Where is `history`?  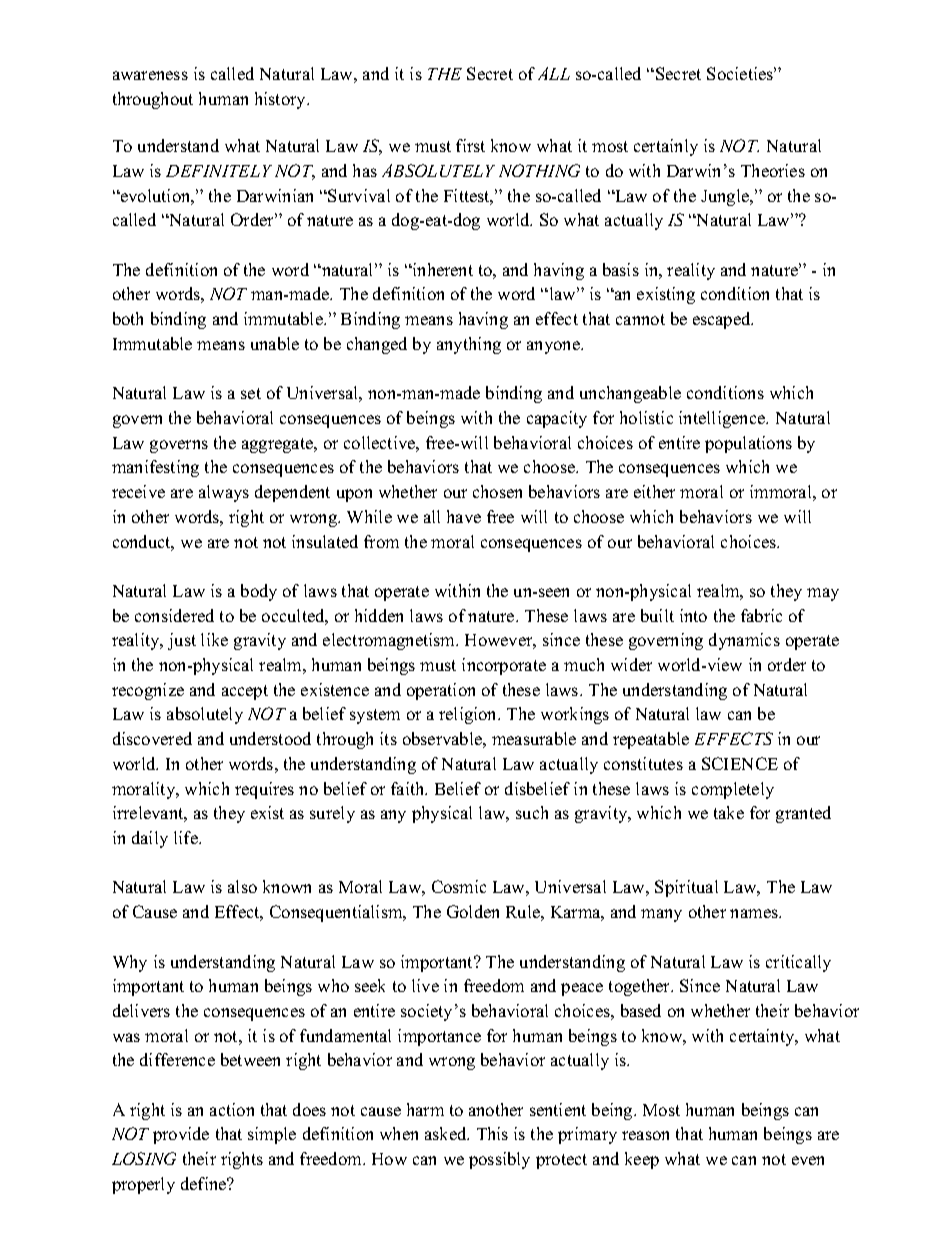
history is located at coordinates (281, 100).
